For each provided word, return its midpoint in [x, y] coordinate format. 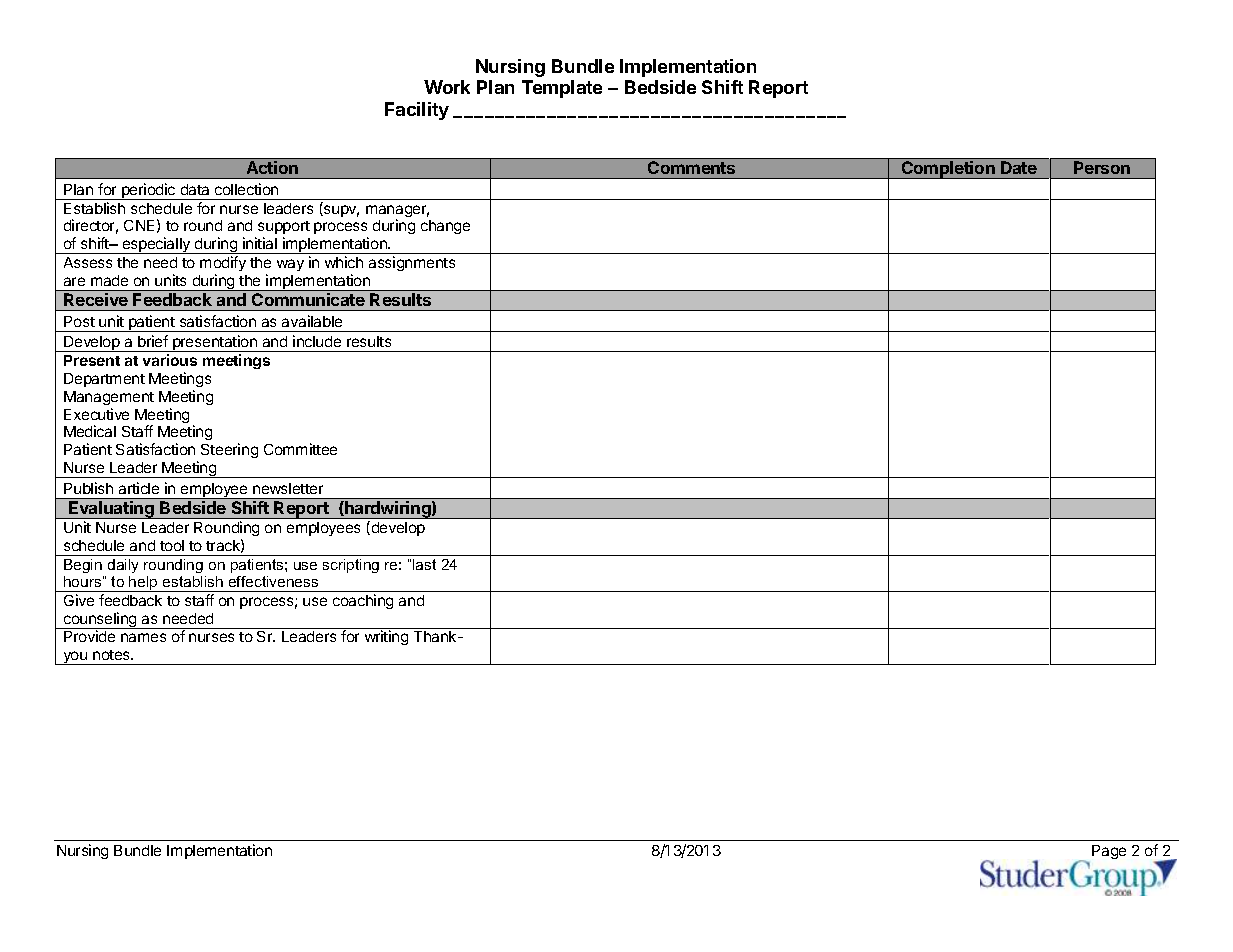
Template [562, 89]
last [424, 564]
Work [447, 87]
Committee [300, 449]
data [195, 189]
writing [386, 637]
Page [1109, 852]
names [143, 637]
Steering [229, 450]
